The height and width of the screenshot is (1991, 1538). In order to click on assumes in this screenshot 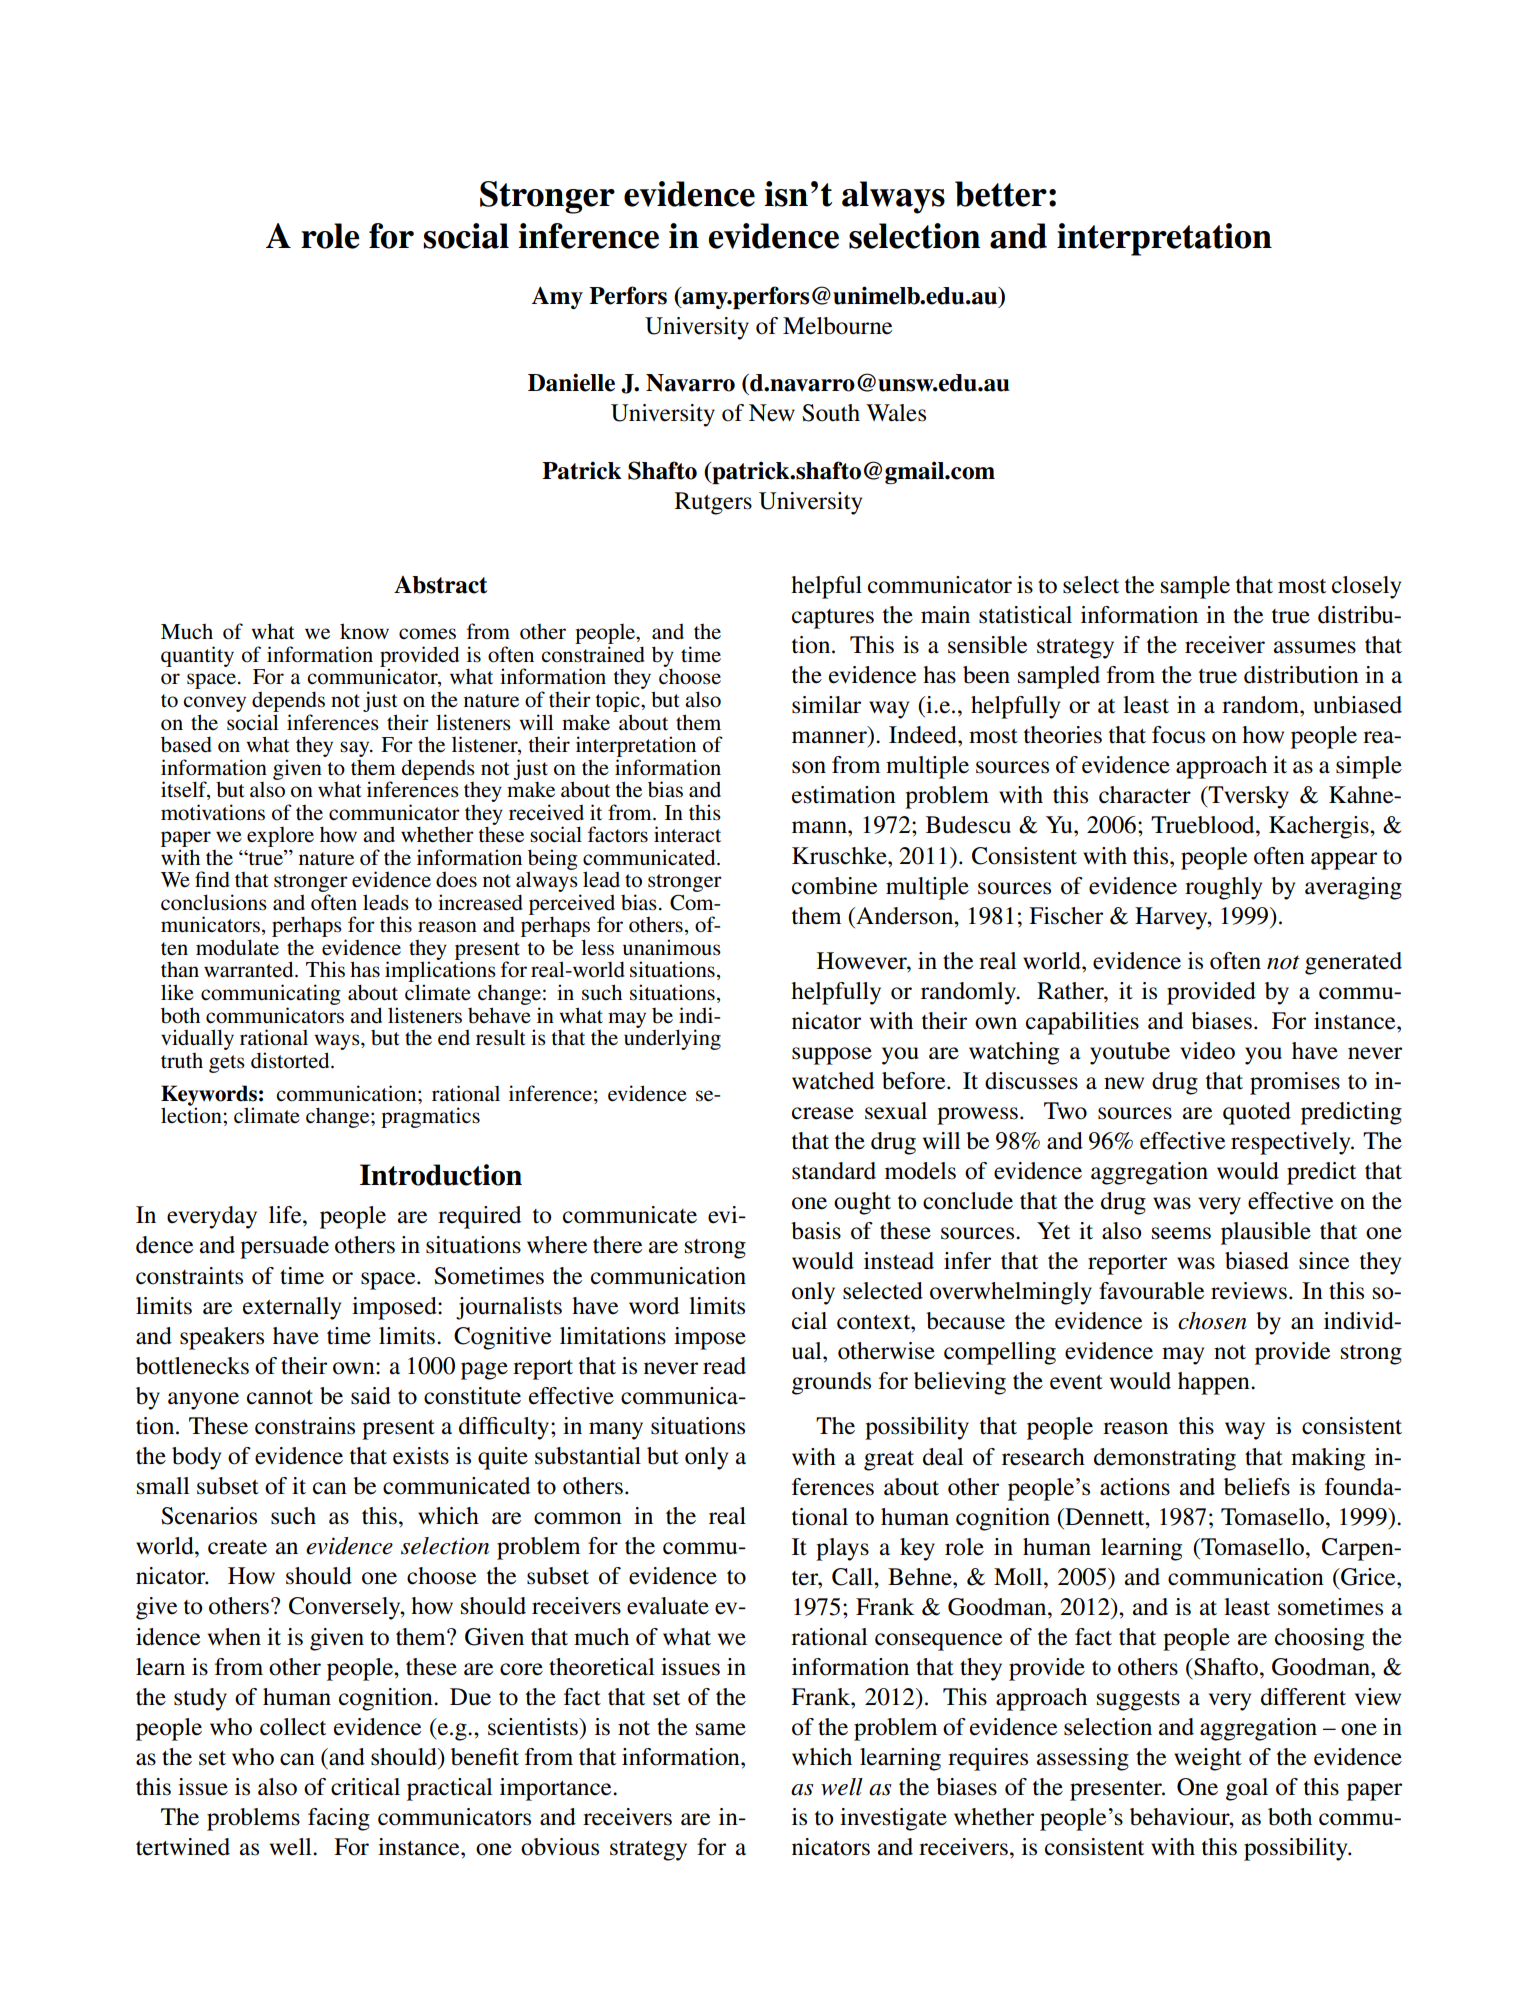, I will do `click(1315, 647)`.
